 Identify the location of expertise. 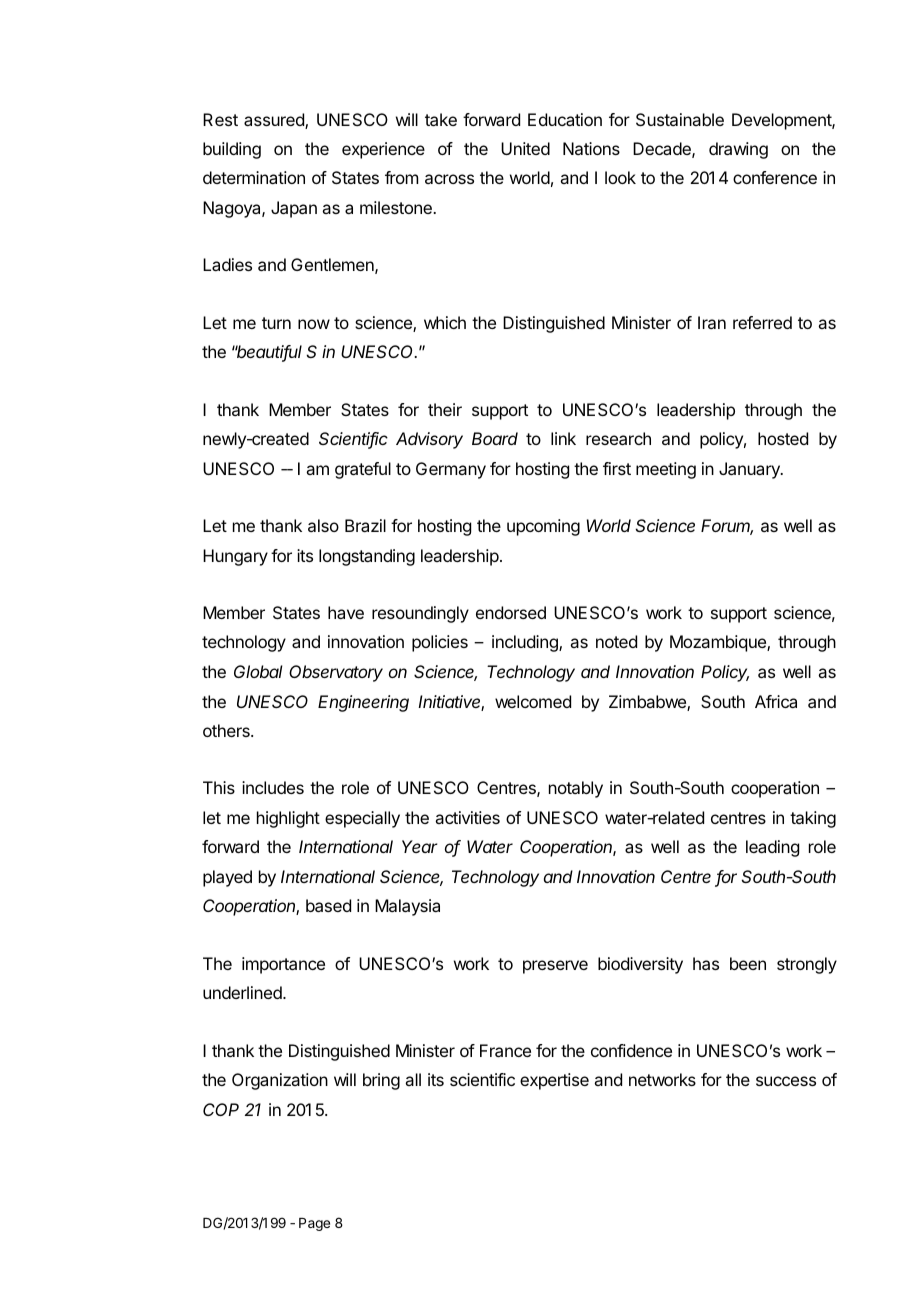
(554, 1081).
